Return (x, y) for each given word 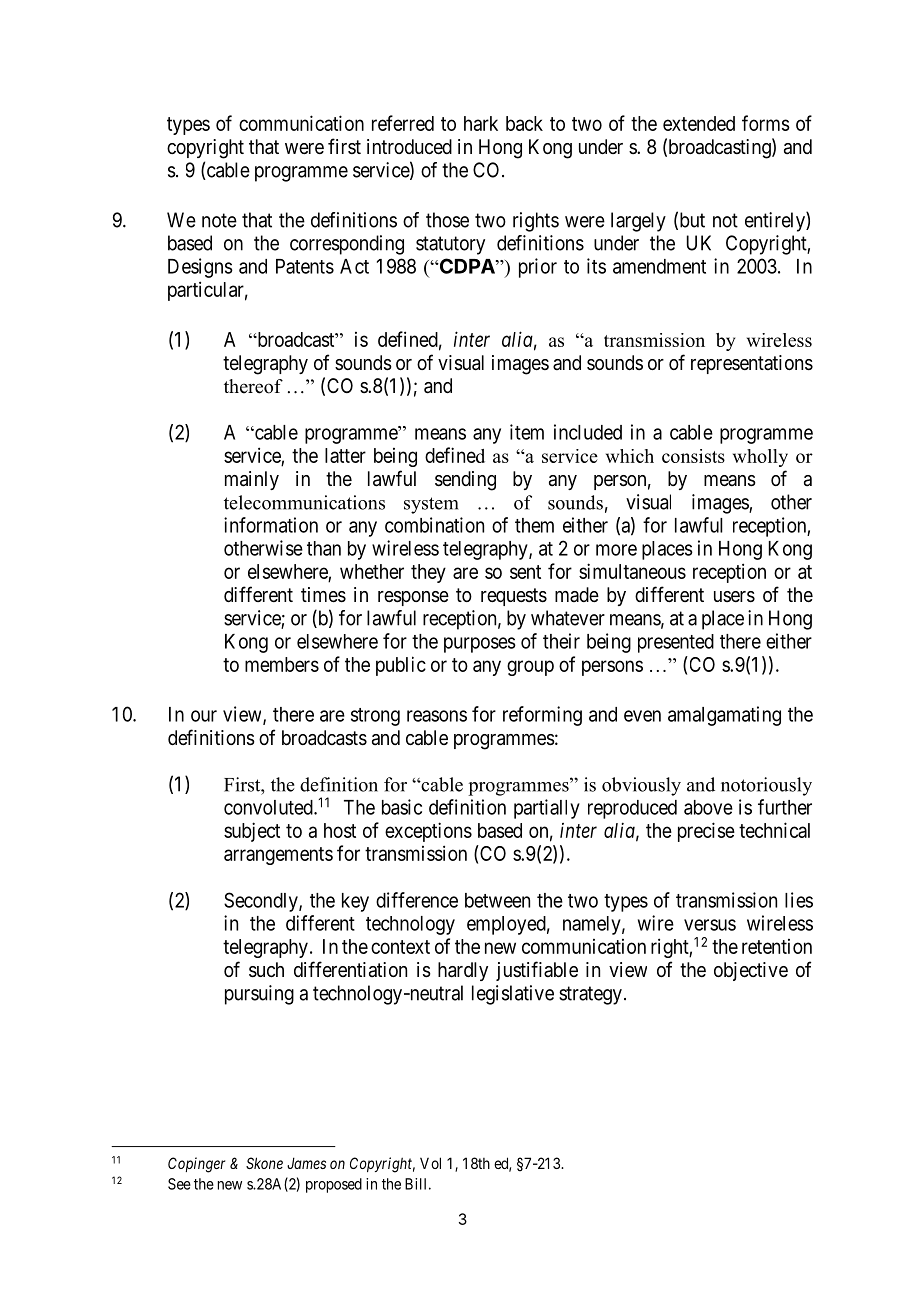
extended (699, 123)
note (219, 220)
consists (693, 456)
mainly (252, 480)
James (306, 1163)
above (708, 807)
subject (252, 832)
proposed (334, 1185)
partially (547, 809)
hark (481, 123)
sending (465, 481)
